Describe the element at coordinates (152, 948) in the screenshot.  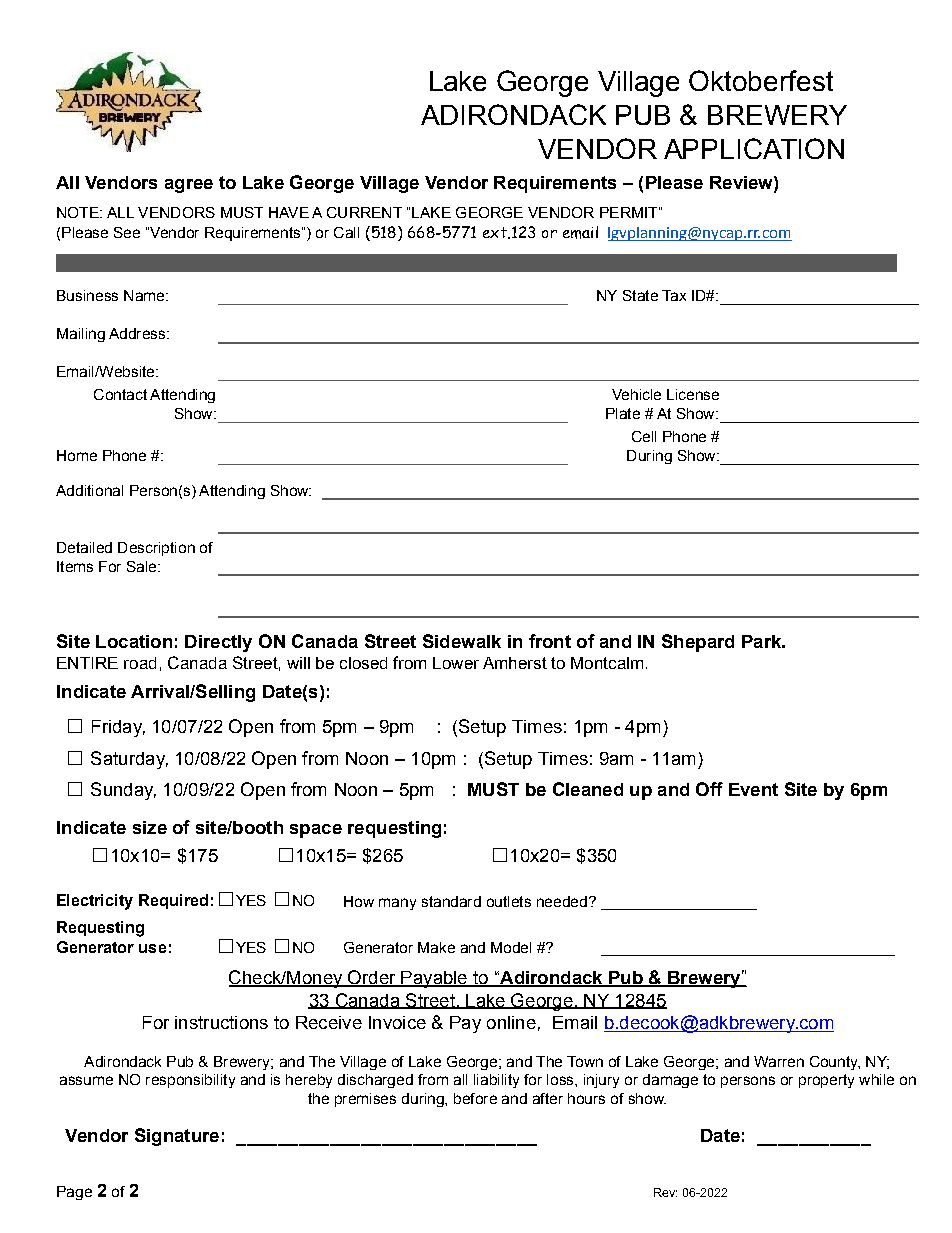
I see `use` at that location.
